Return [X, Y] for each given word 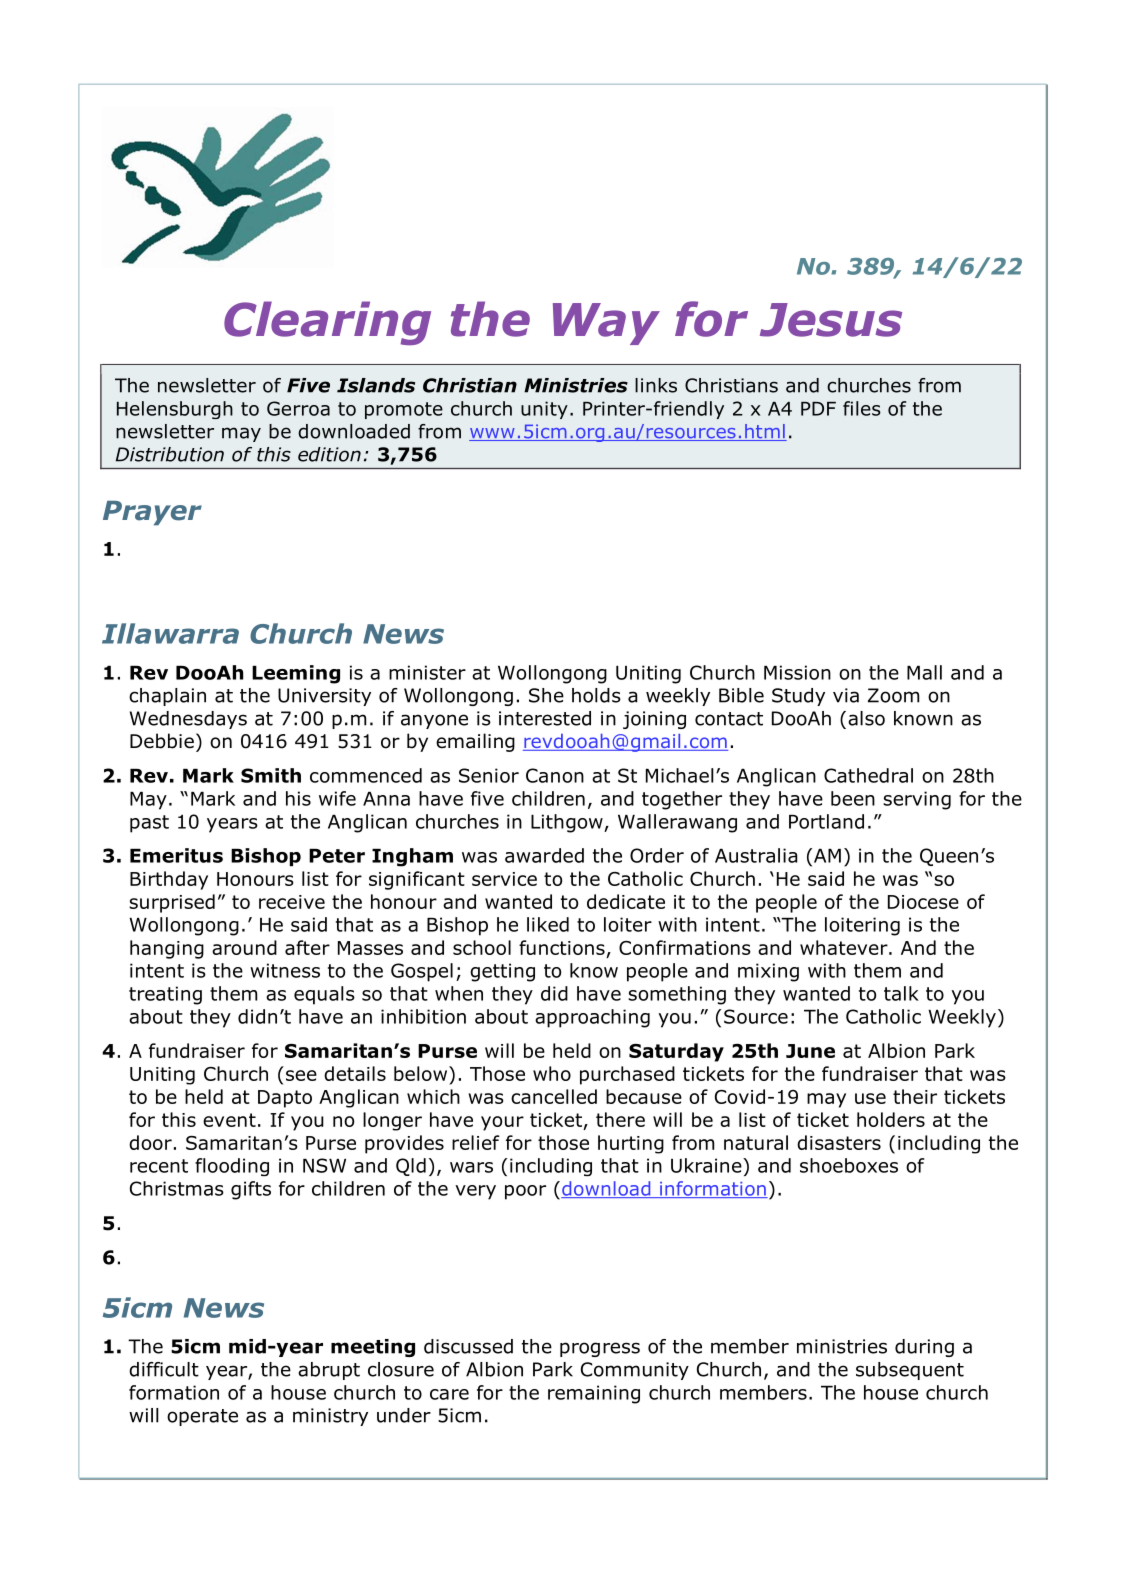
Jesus [831, 320]
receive [292, 902]
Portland [826, 821]
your [502, 1123]
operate [202, 1417]
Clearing [327, 323]
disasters [839, 1142]
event [229, 1120]
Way [606, 324]
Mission [797, 672]
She [546, 695]
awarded [544, 855]
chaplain [167, 697]
